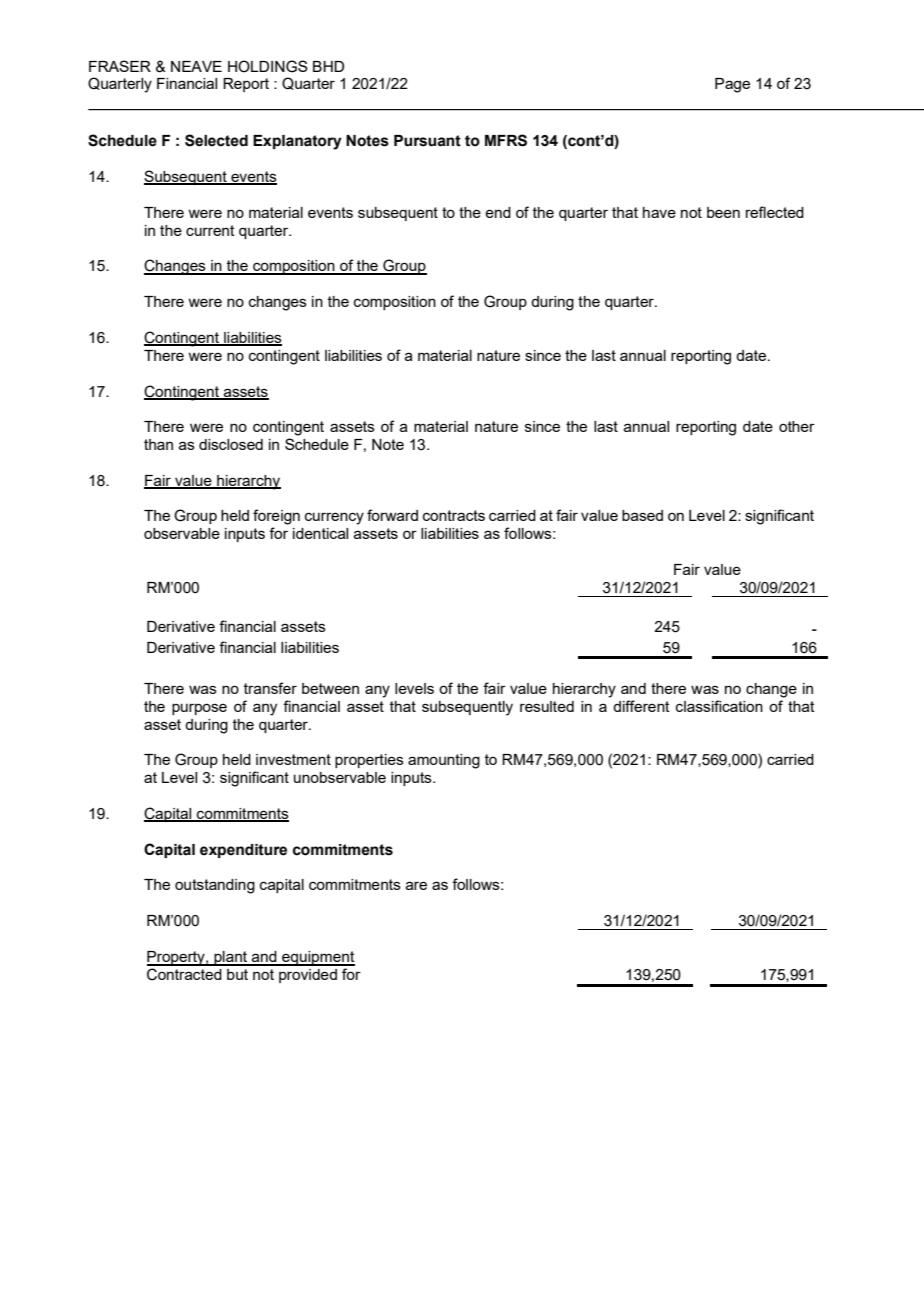  I want to click on purpose, so click(199, 709).
